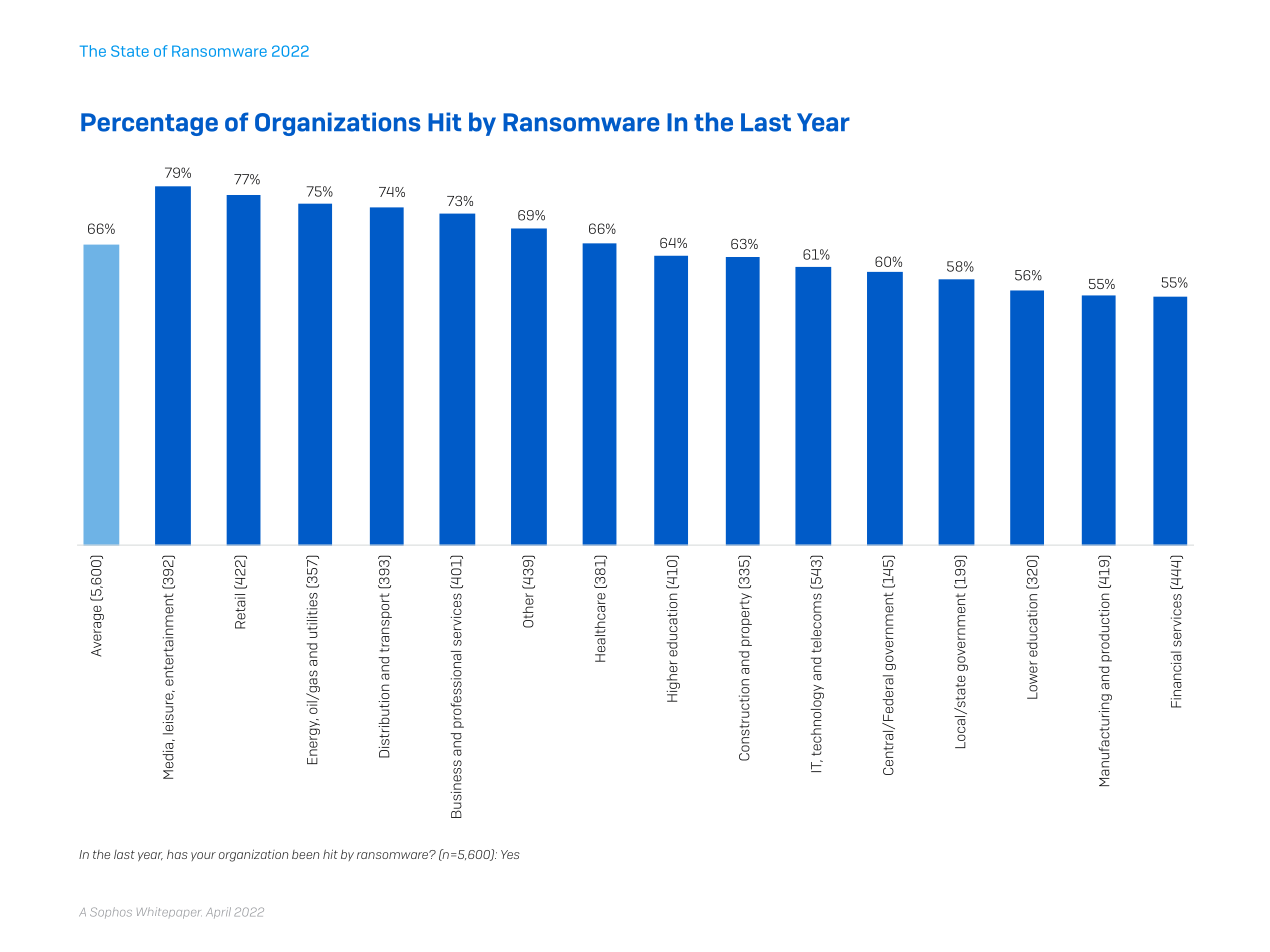  I want to click on has, so click(177, 854).
